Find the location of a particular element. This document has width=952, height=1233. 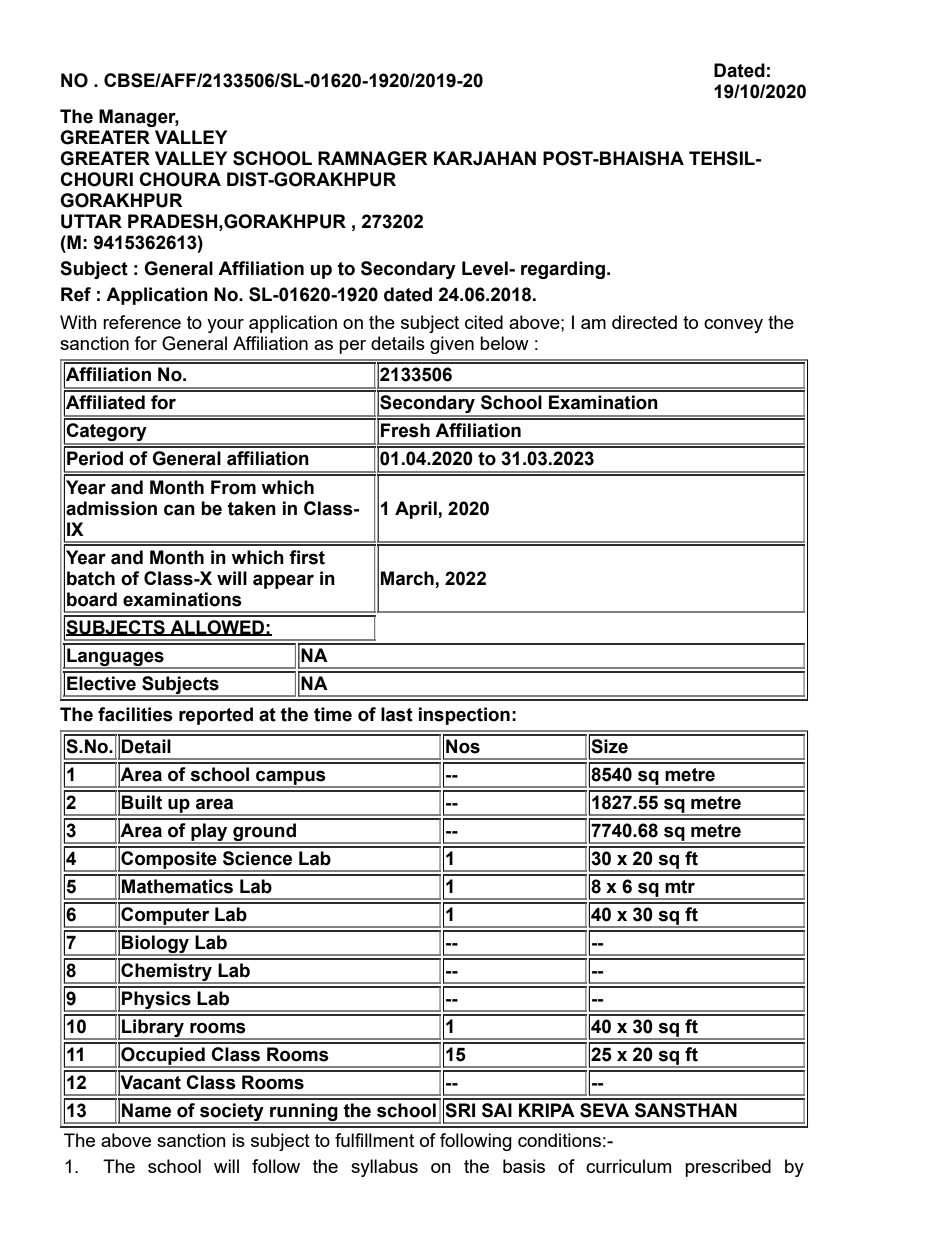

March is located at coordinates (407, 578).
